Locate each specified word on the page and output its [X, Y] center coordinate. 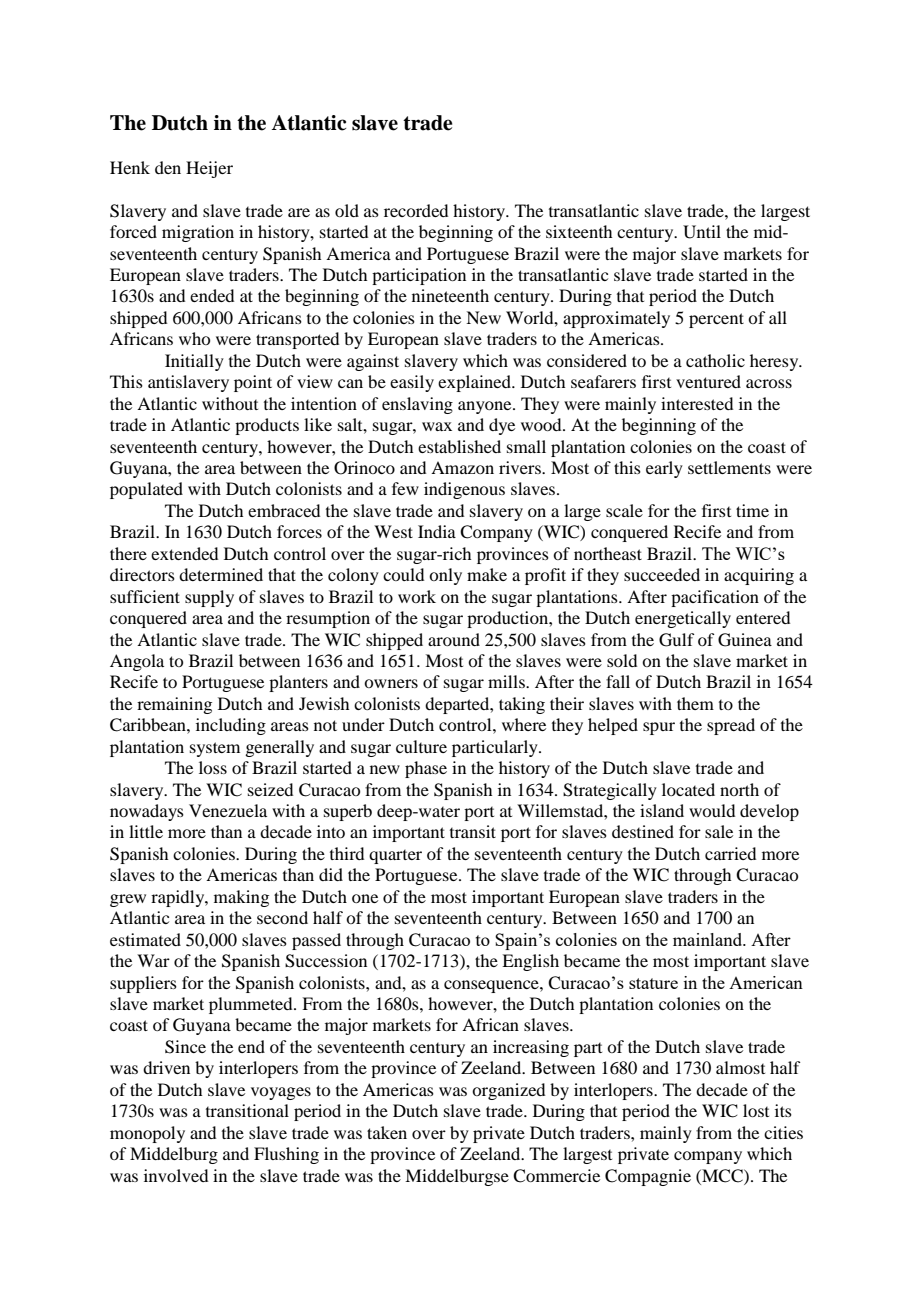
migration [198, 233]
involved [176, 1175]
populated [146, 490]
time [752, 510]
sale [719, 831]
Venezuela [228, 810]
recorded [416, 210]
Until [702, 232]
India [437, 531]
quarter [395, 857]
